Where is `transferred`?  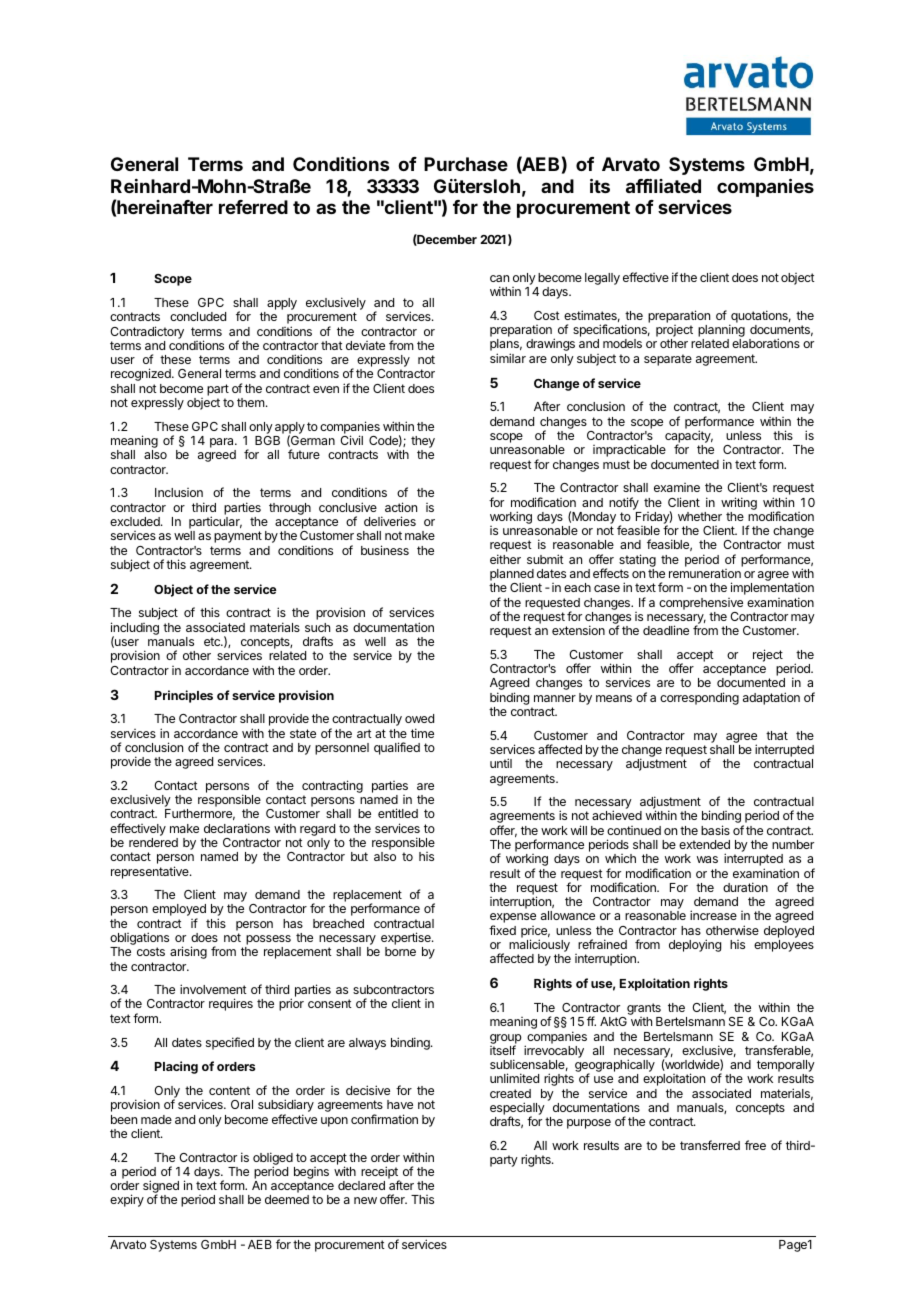
transferred is located at coordinates (710, 1145).
